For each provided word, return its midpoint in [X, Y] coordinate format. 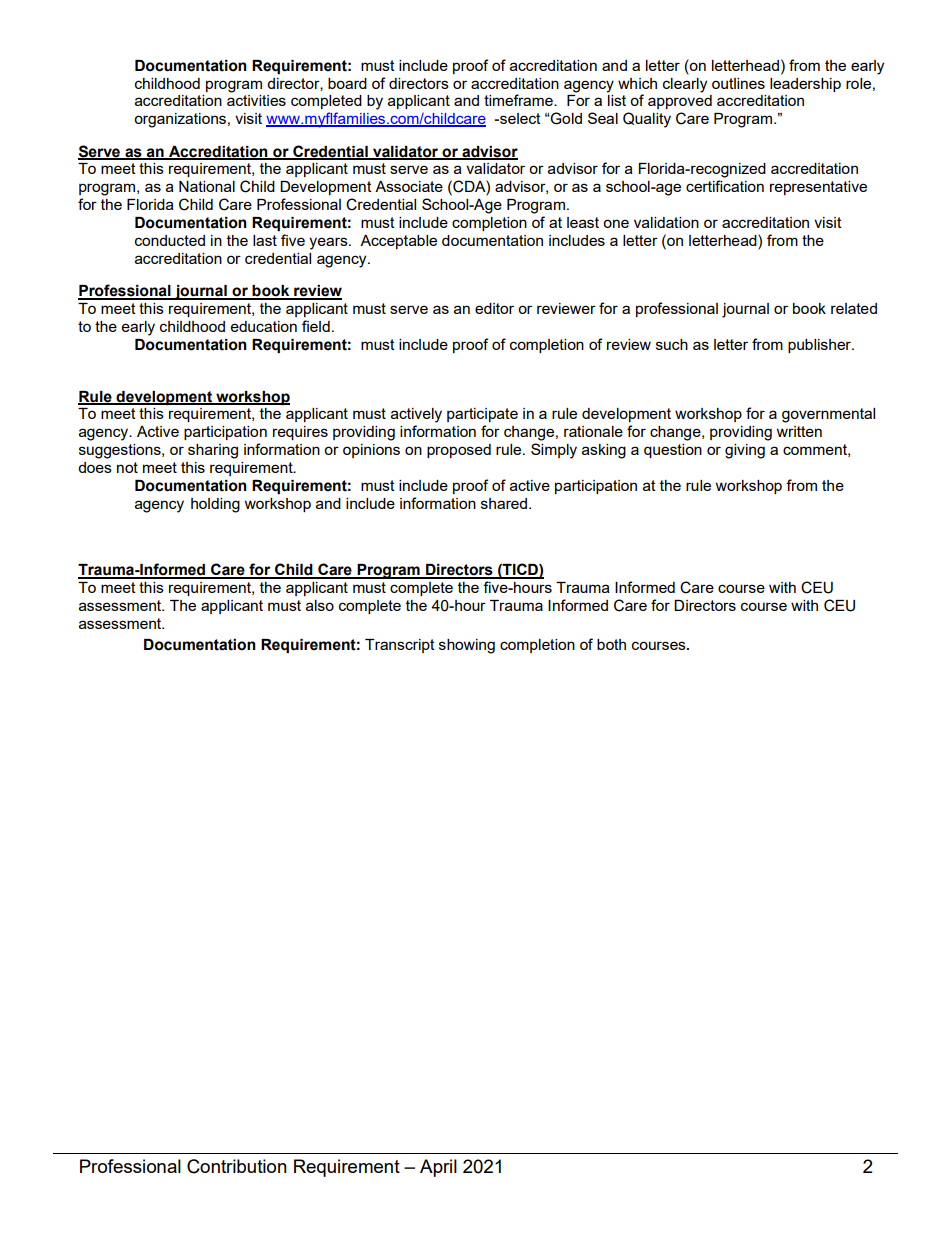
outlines [738, 83]
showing [467, 646]
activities [256, 100]
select [519, 118]
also [320, 605]
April [438, 1168]
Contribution [237, 1166]
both [611, 644]
